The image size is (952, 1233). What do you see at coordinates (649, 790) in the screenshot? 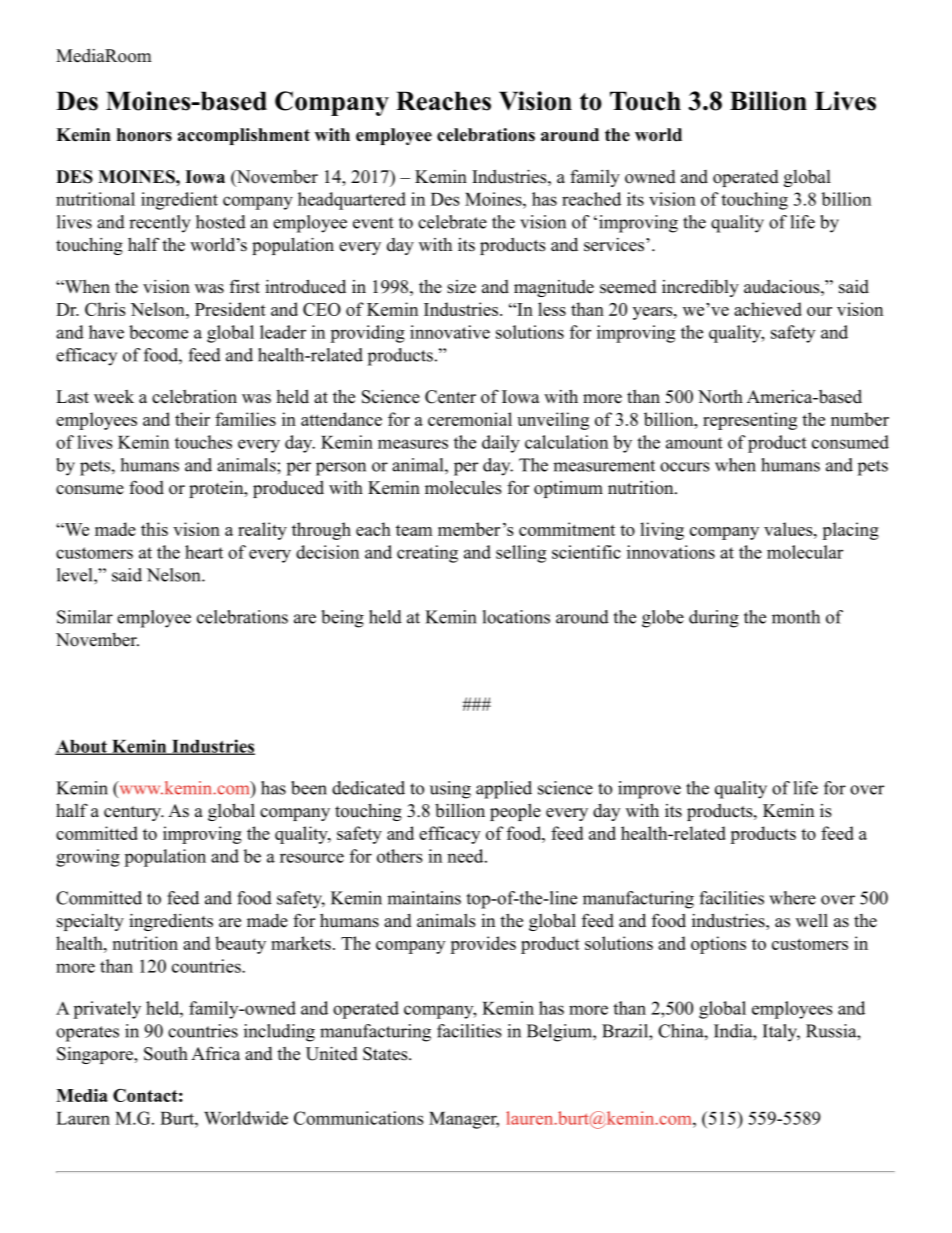
I see `improve` at bounding box center [649, 790].
